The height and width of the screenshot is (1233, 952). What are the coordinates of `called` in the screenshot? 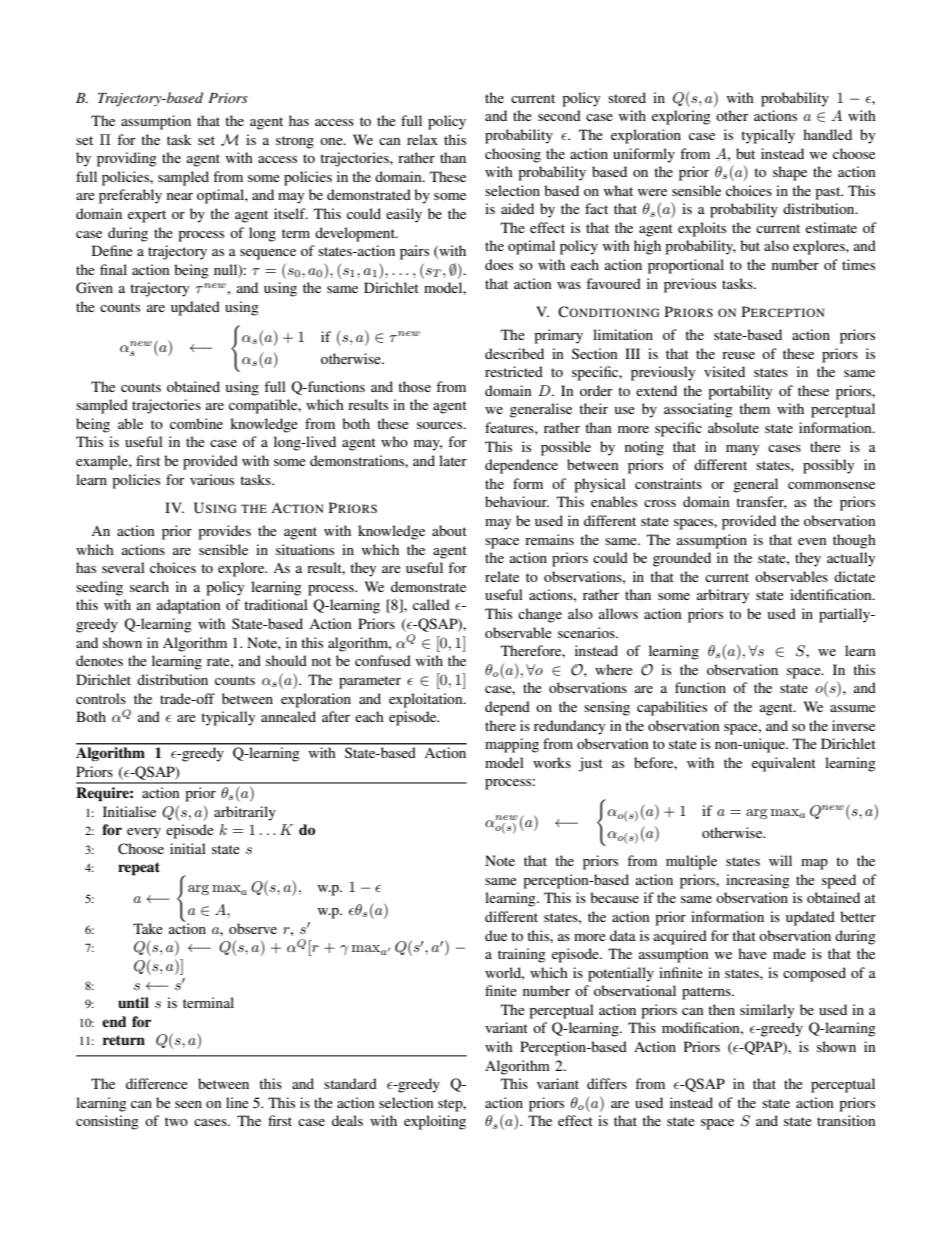 It's located at (431, 604).
